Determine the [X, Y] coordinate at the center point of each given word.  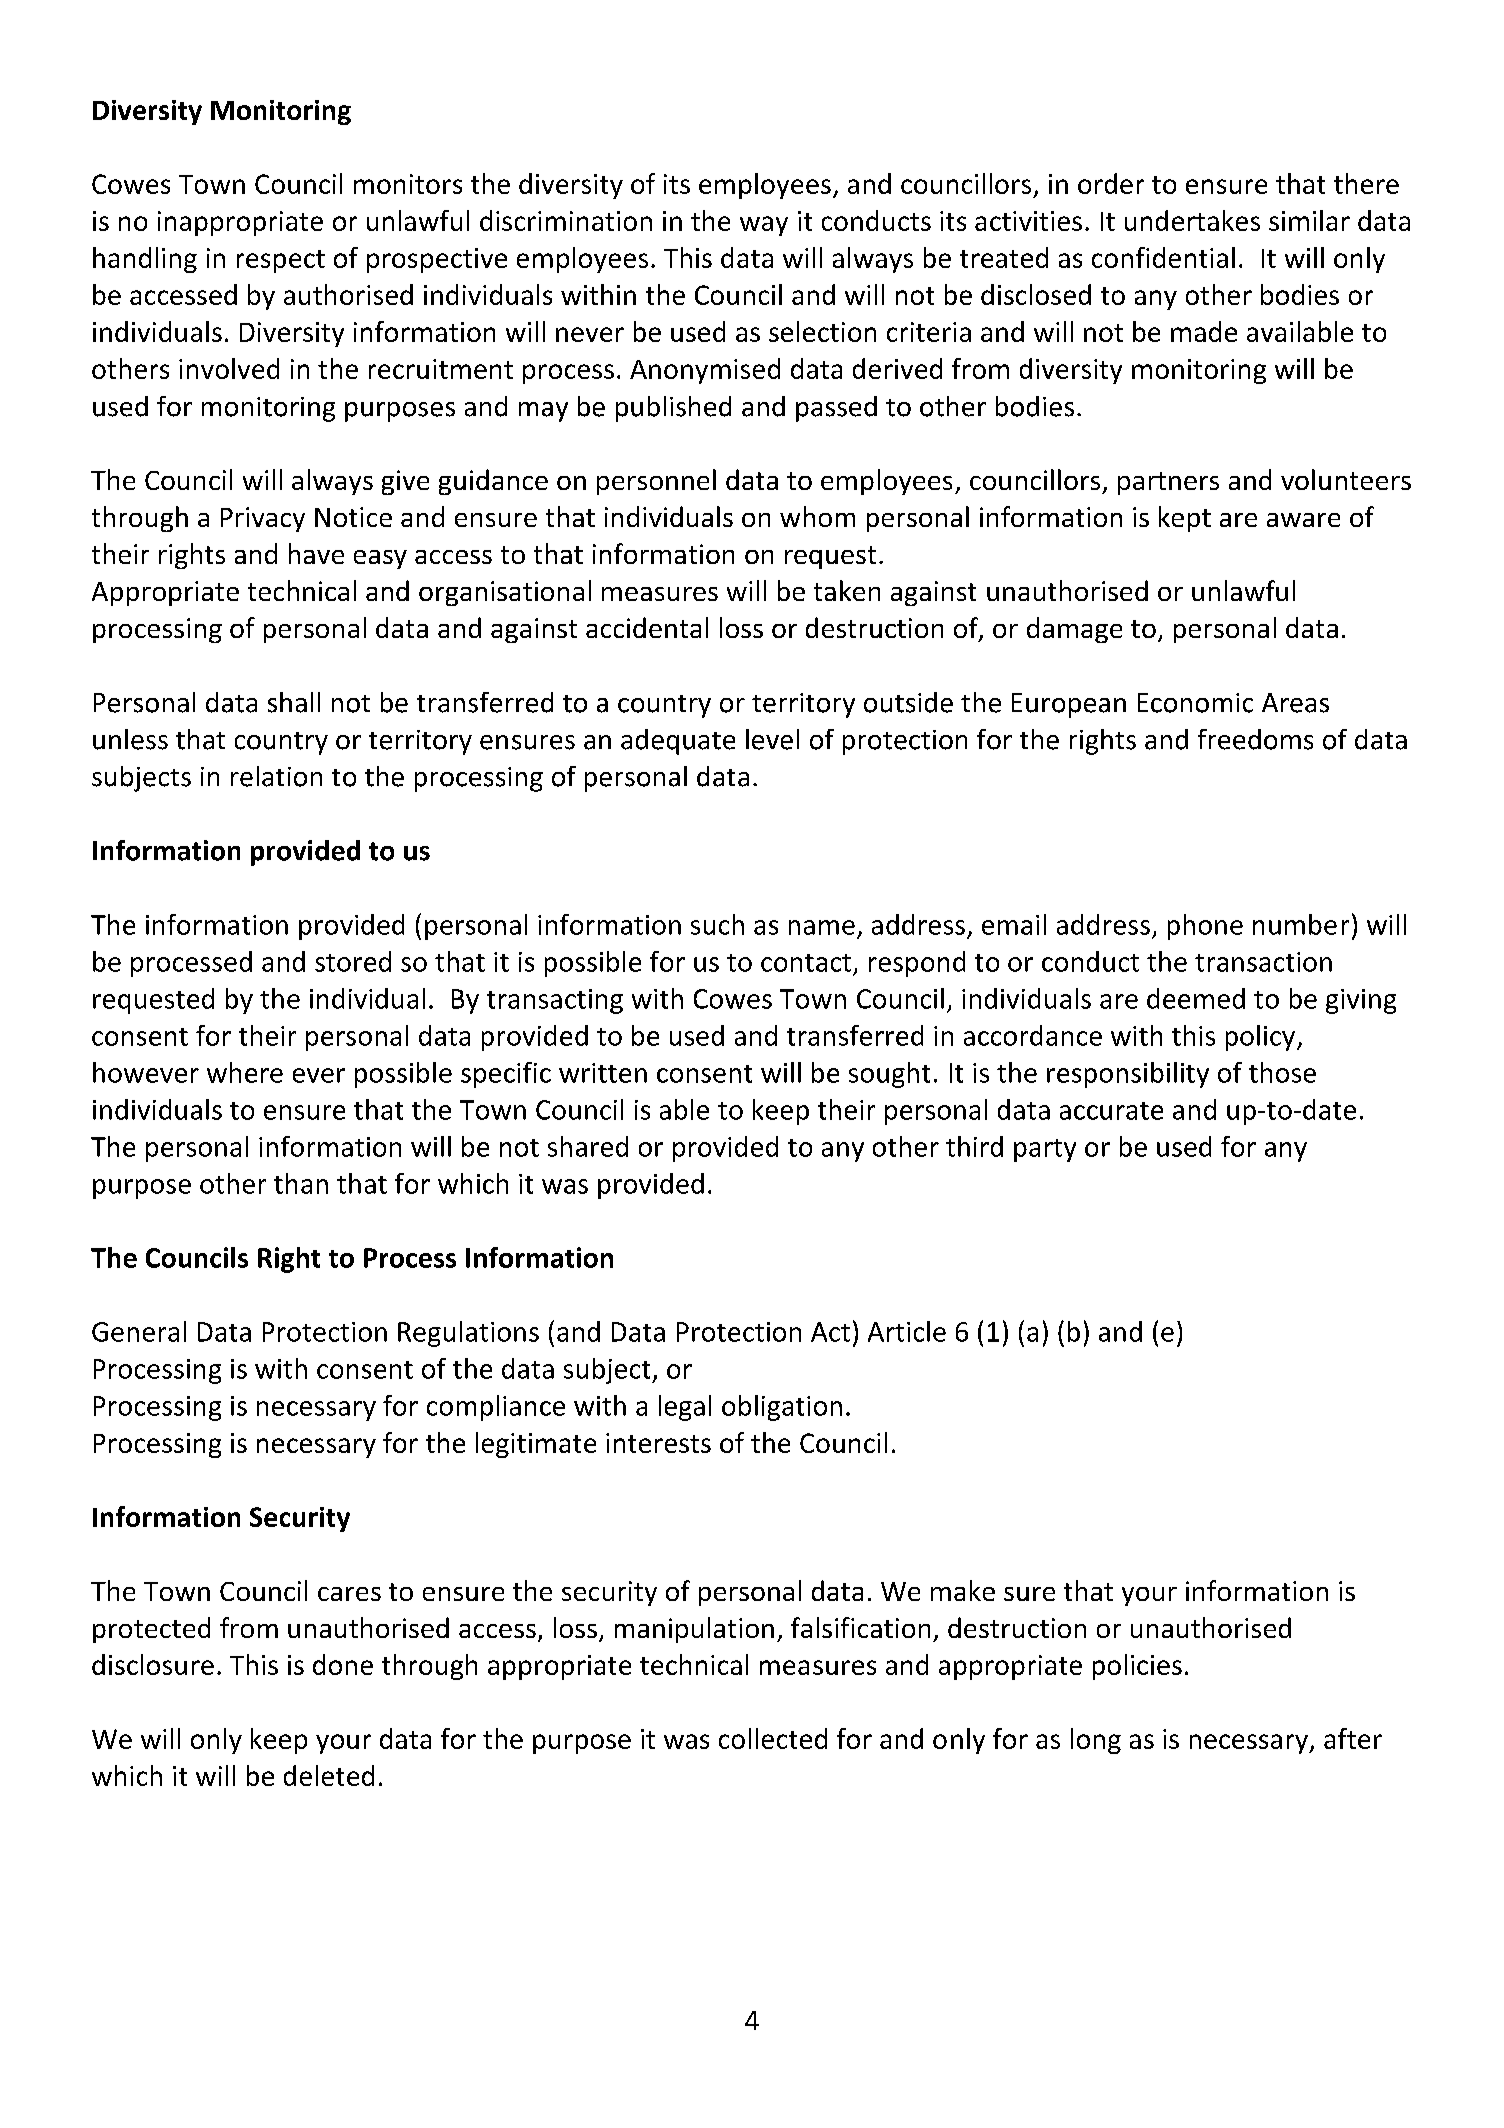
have [316, 553]
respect [281, 261]
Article [907, 1331]
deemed [1196, 998]
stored [353, 961]
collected [773, 1738]
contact [806, 963]
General [139, 1331]
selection [822, 331]
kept [1185, 519]
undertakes [1192, 220]
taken [847, 590]
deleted [329, 1775]
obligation [782, 1408]
